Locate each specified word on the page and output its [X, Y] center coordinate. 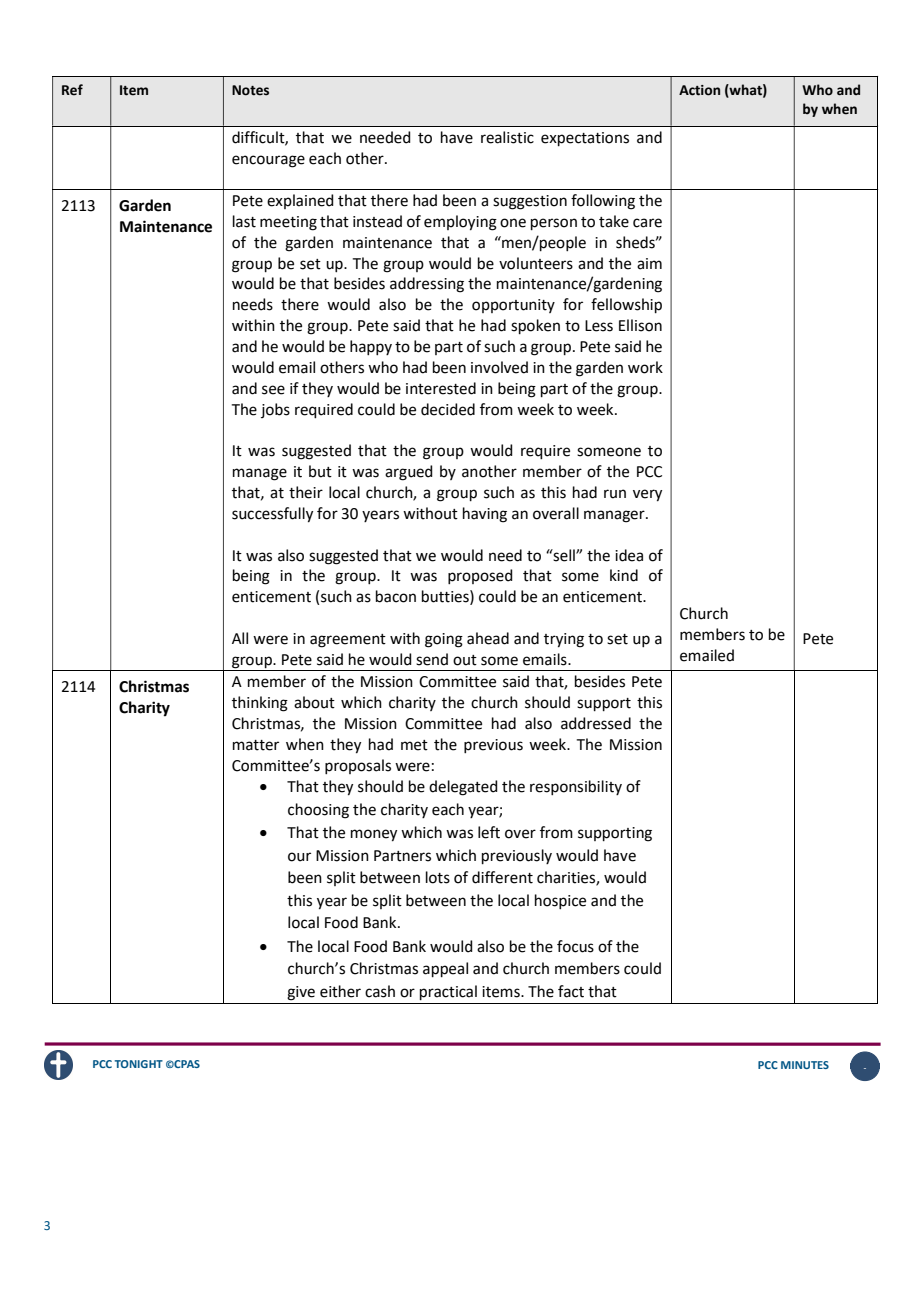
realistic [507, 137]
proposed [480, 576]
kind [624, 575]
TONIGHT [139, 1064]
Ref [72, 90]
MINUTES [805, 1065]
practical [448, 992]
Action [699, 90]
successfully [272, 515]
